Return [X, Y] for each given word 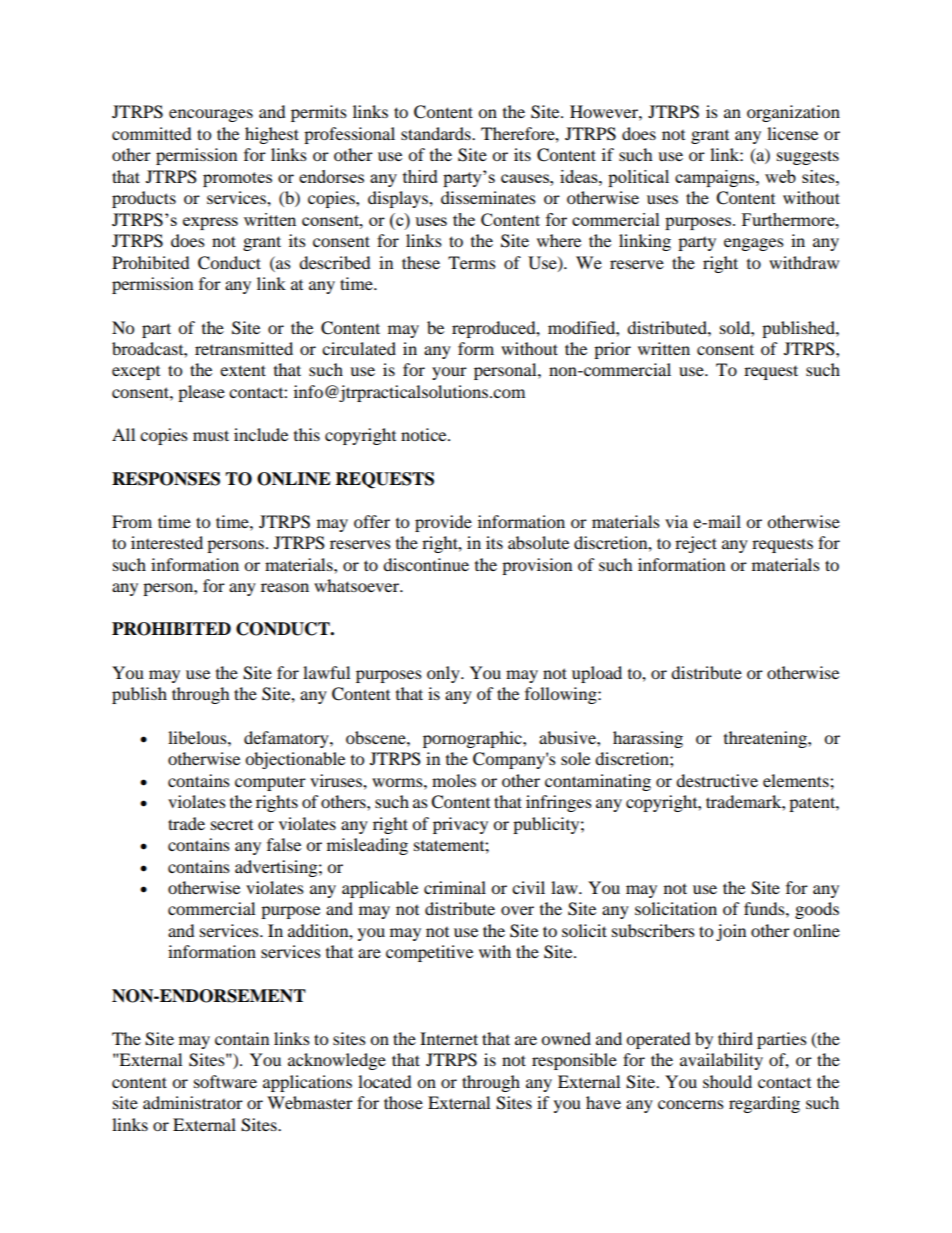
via [676, 521]
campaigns [716, 178]
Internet [449, 1038]
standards [437, 133]
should [727, 1081]
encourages [211, 115]
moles [454, 780]
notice [425, 434]
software [225, 1081]
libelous [198, 737]
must [211, 435]
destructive [717, 780]
